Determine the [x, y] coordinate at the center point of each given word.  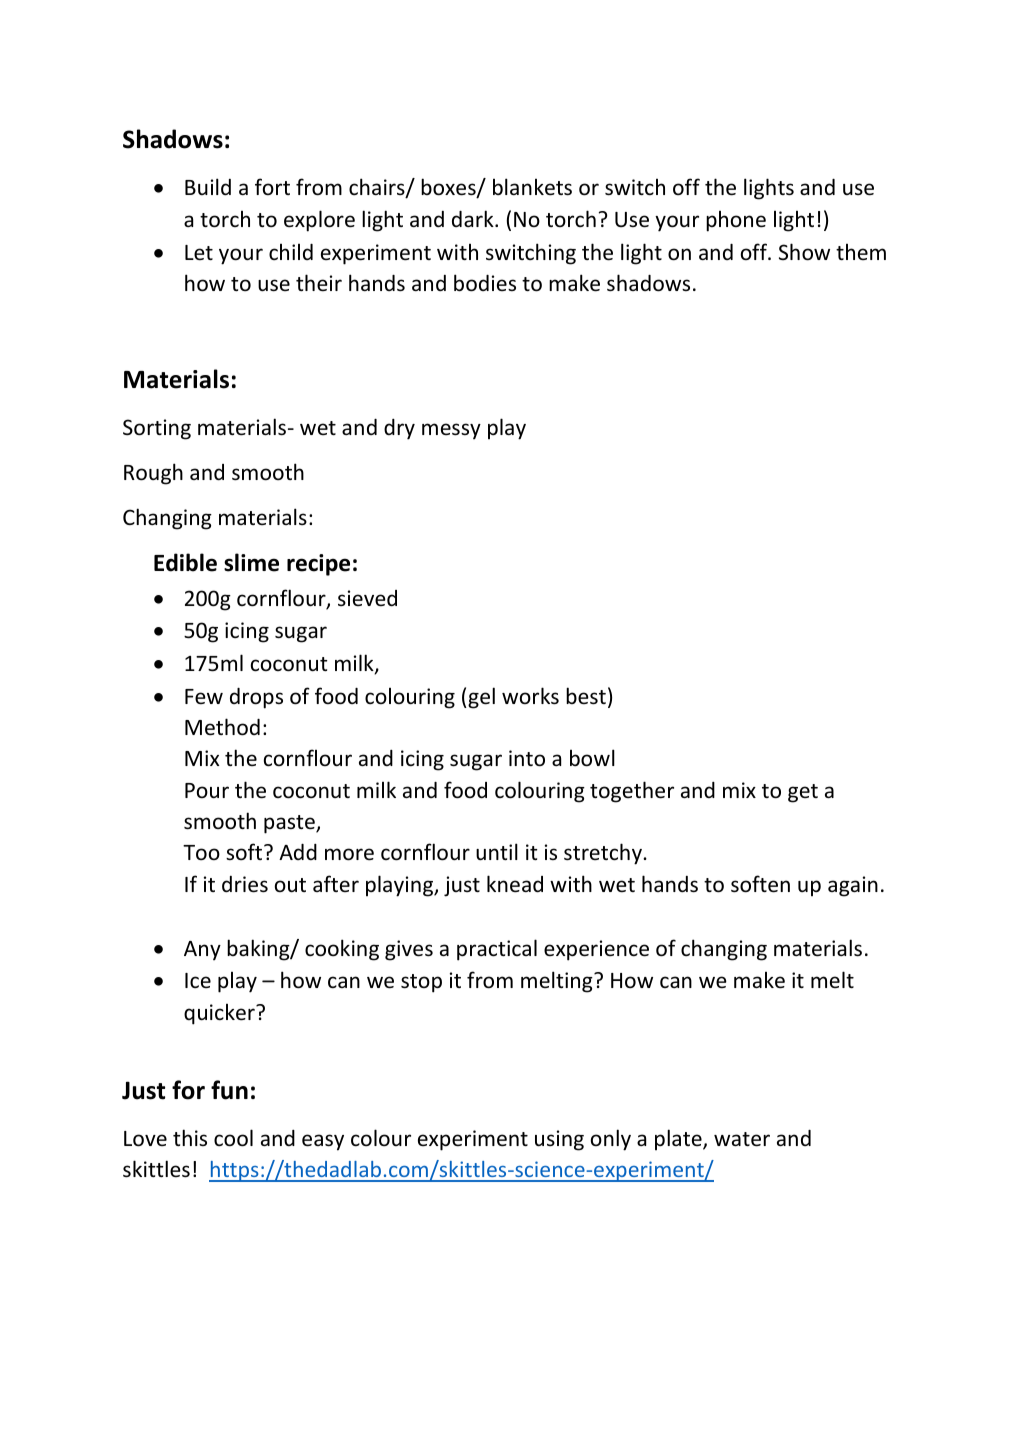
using [559, 1140]
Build [208, 186]
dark [474, 218]
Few [204, 697]
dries [245, 884]
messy [451, 431]
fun [229, 1090]
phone [736, 221]
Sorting [157, 429]
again [853, 886]
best [586, 696]
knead [515, 884]
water [742, 1139]
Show [804, 252]
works [530, 696]
